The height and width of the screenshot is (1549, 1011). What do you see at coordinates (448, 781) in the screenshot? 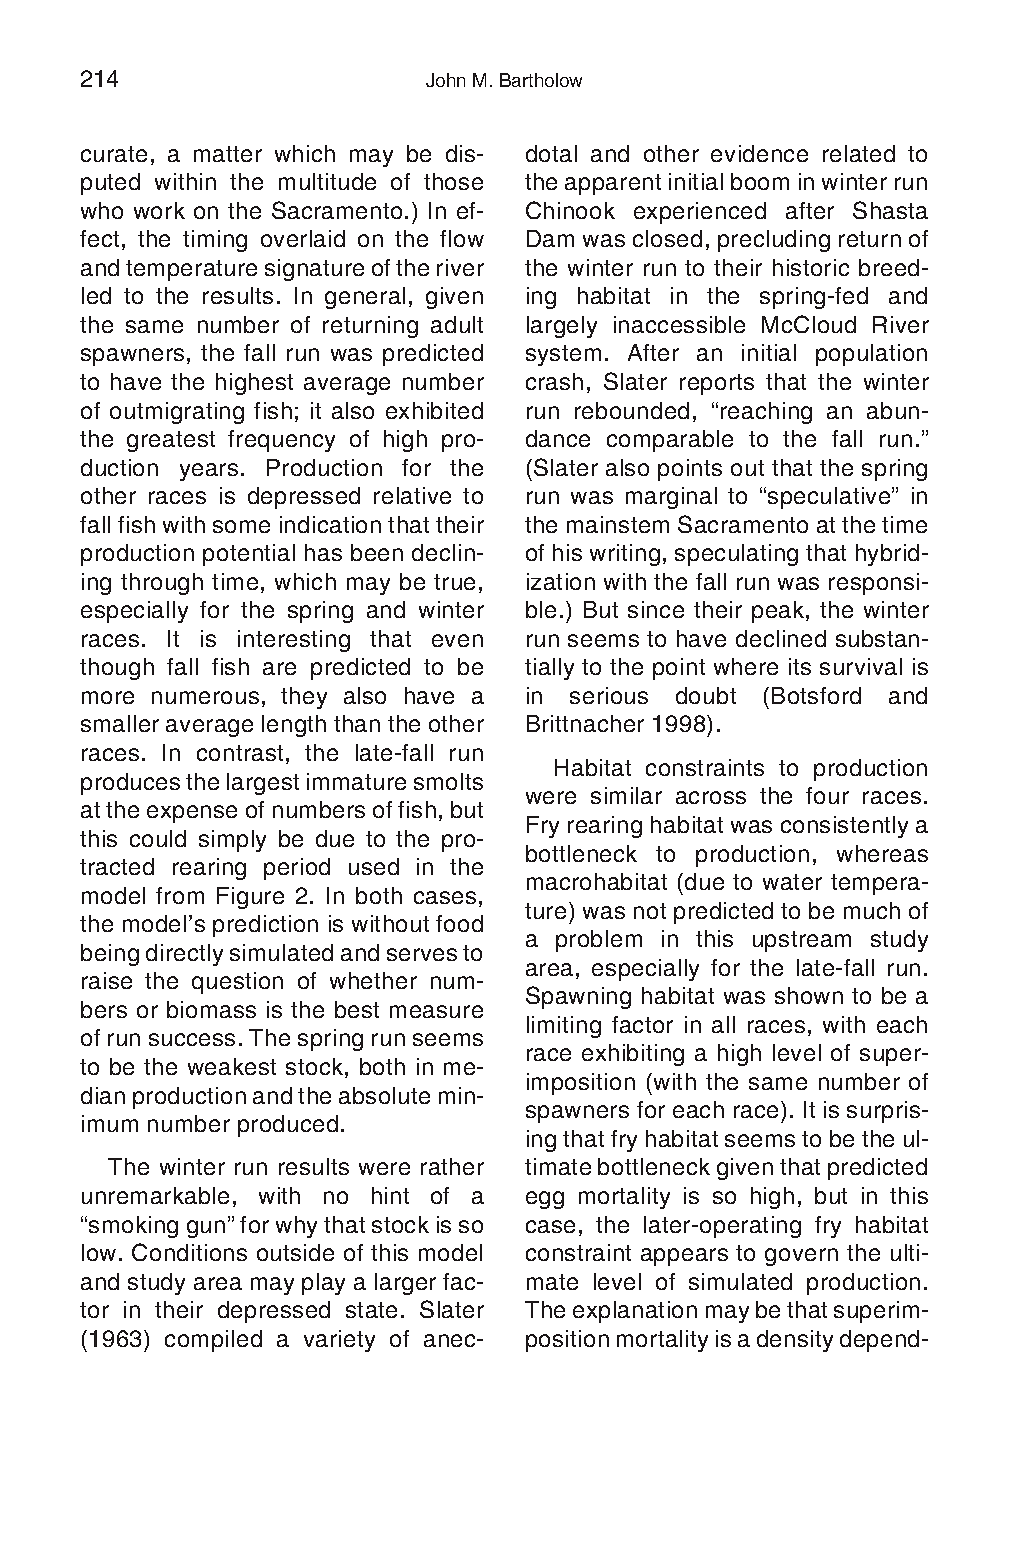
I see `smolts` at bounding box center [448, 781].
